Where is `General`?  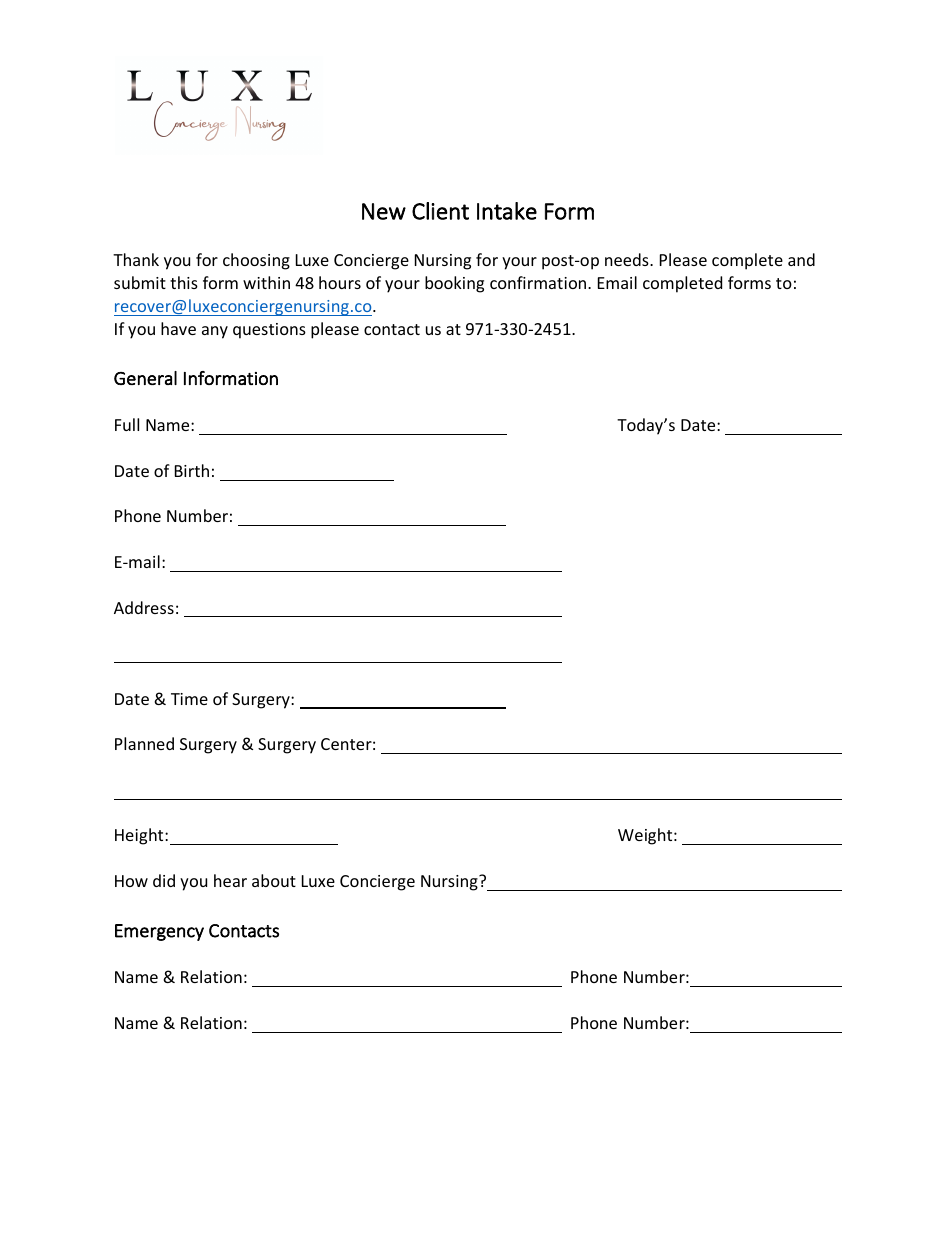 General is located at coordinates (145, 378).
